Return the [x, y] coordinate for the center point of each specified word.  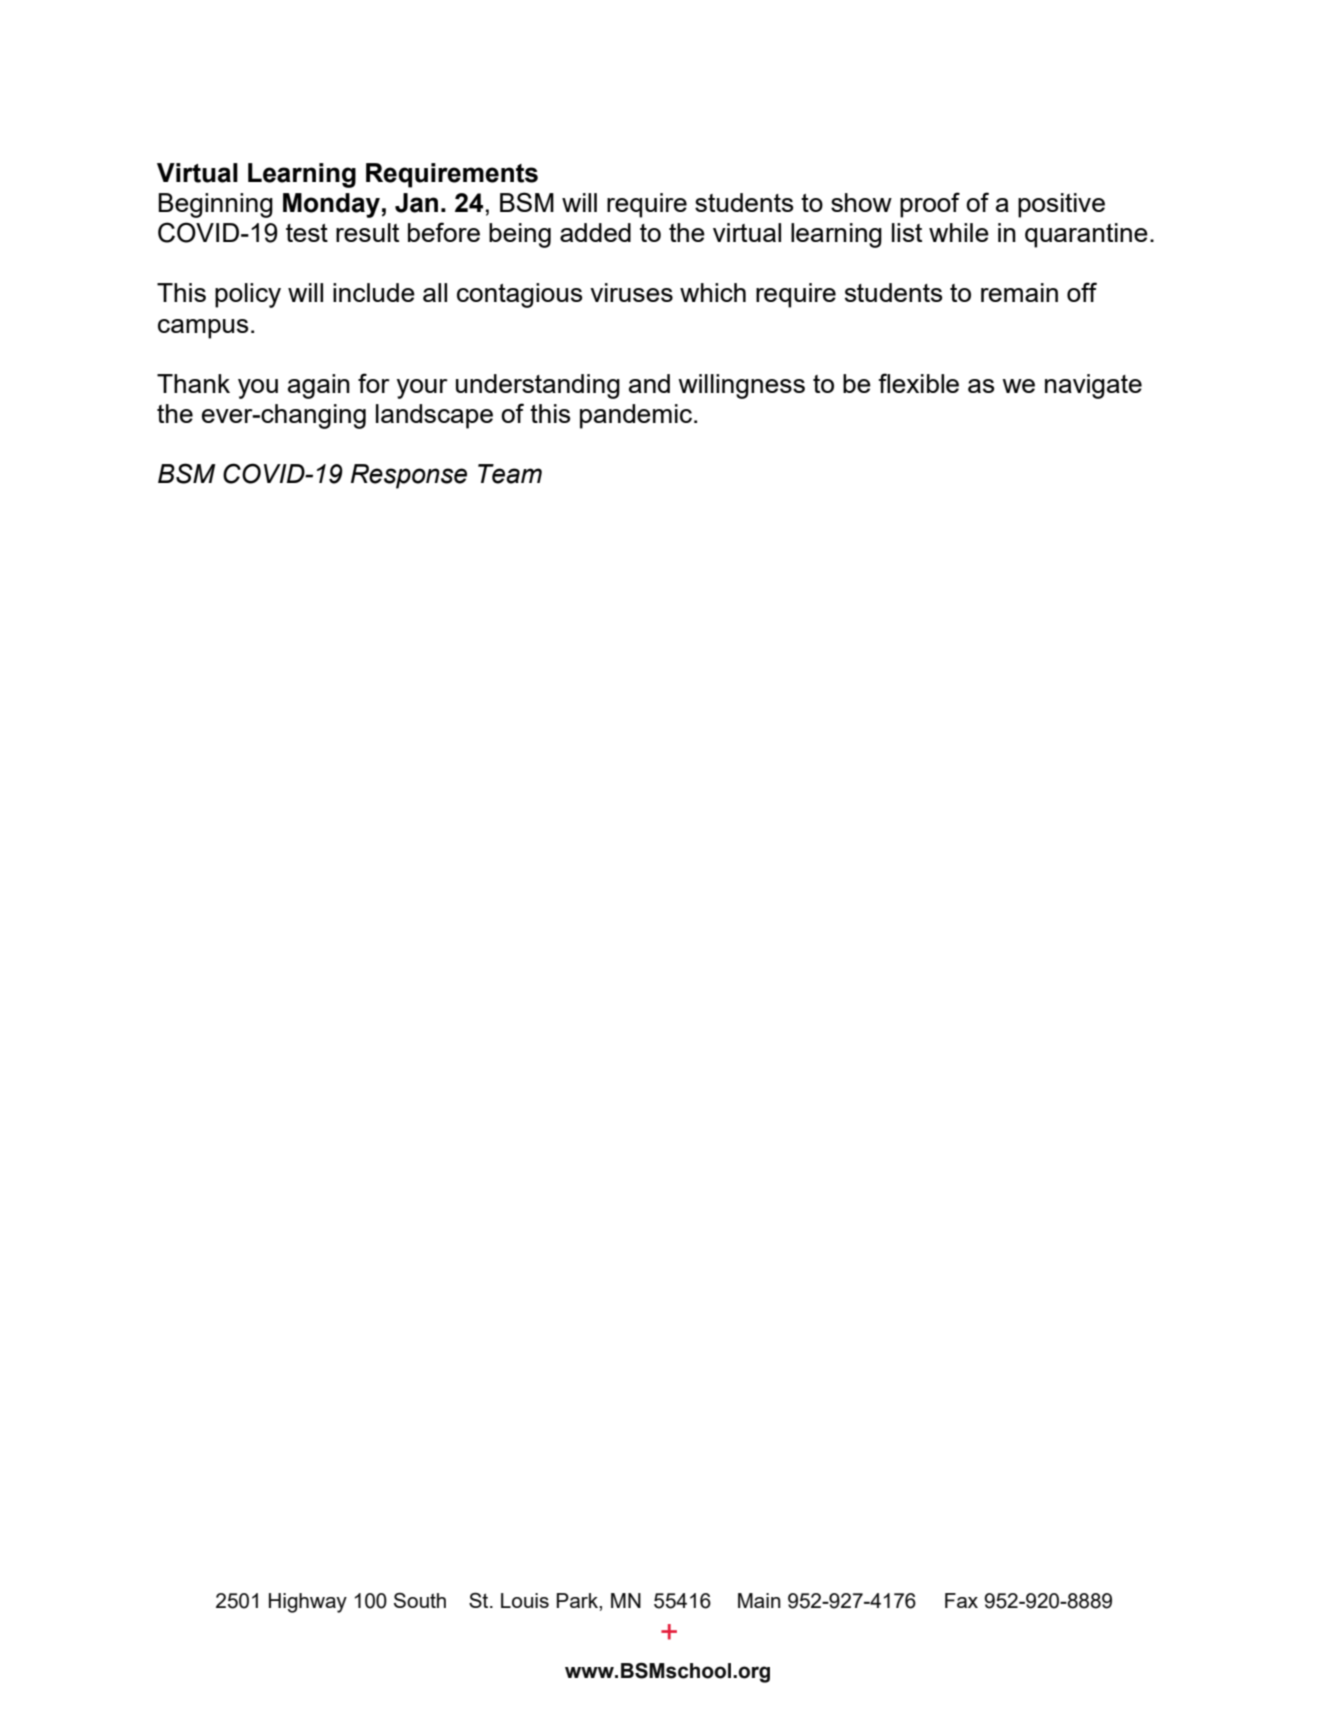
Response [409, 476]
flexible [919, 383]
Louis [525, 1600]
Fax [961, 1600]
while [959, 232]
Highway [308, 1603]
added [595, 232]
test [307, 233]
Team [510, 474]
